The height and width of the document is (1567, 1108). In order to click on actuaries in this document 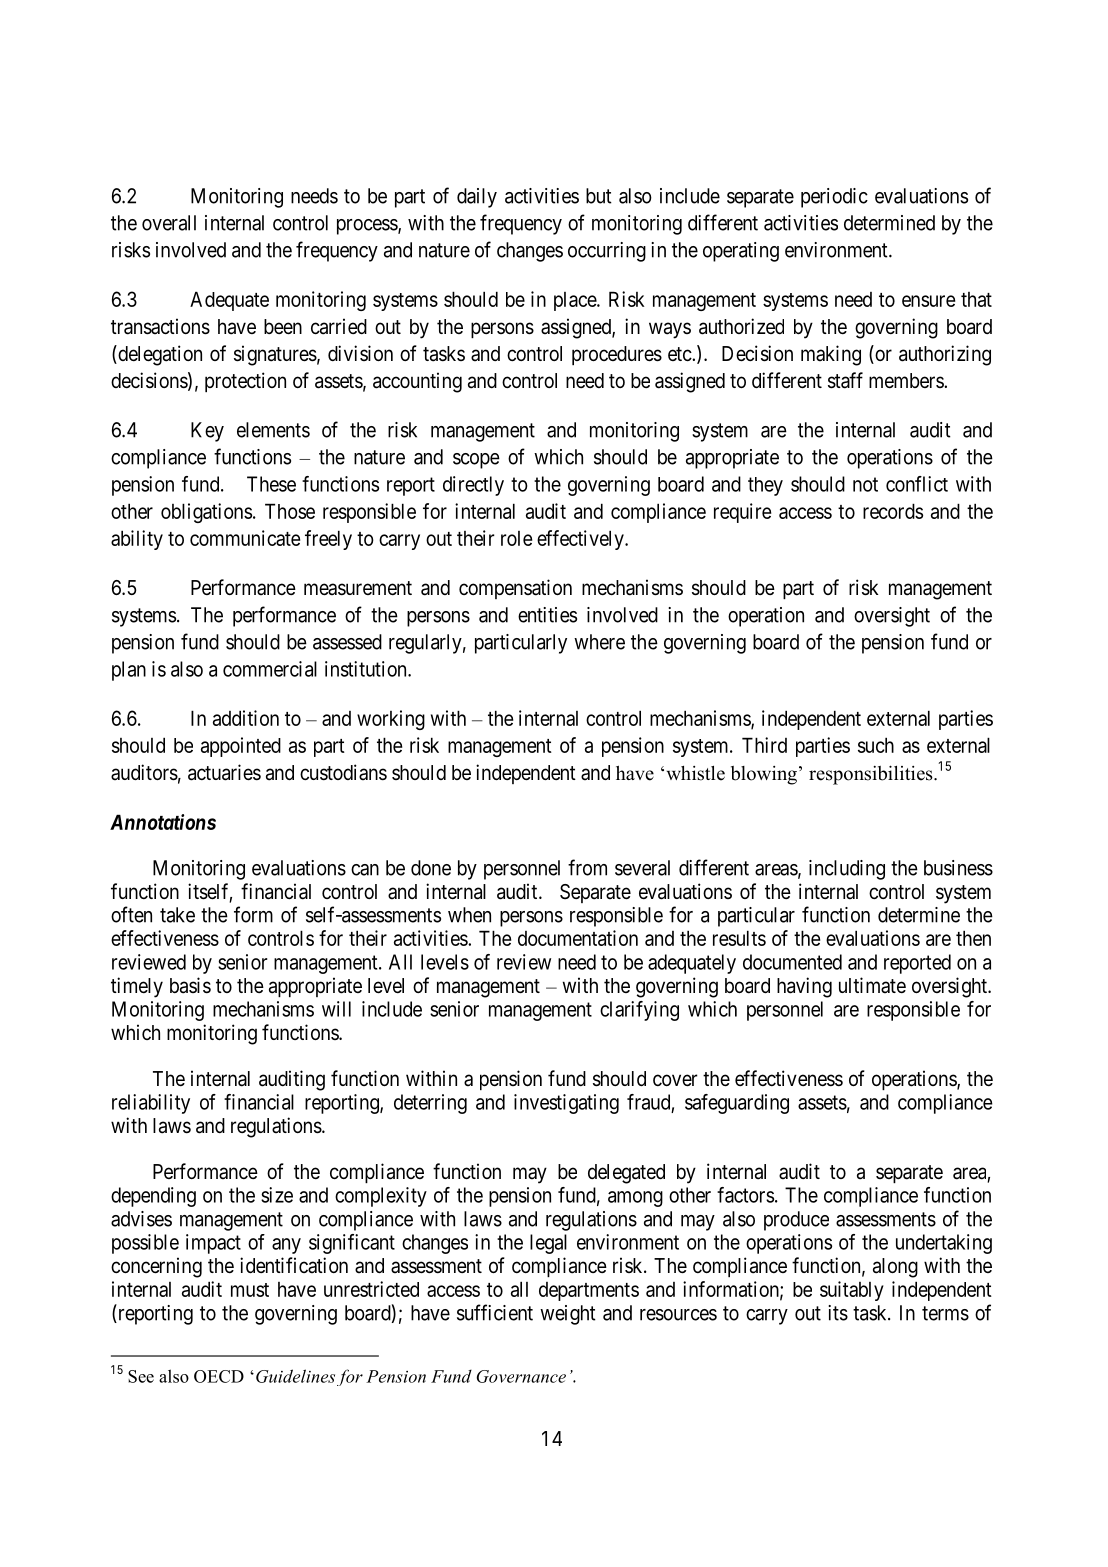, I will do `click(224, 772)`.
